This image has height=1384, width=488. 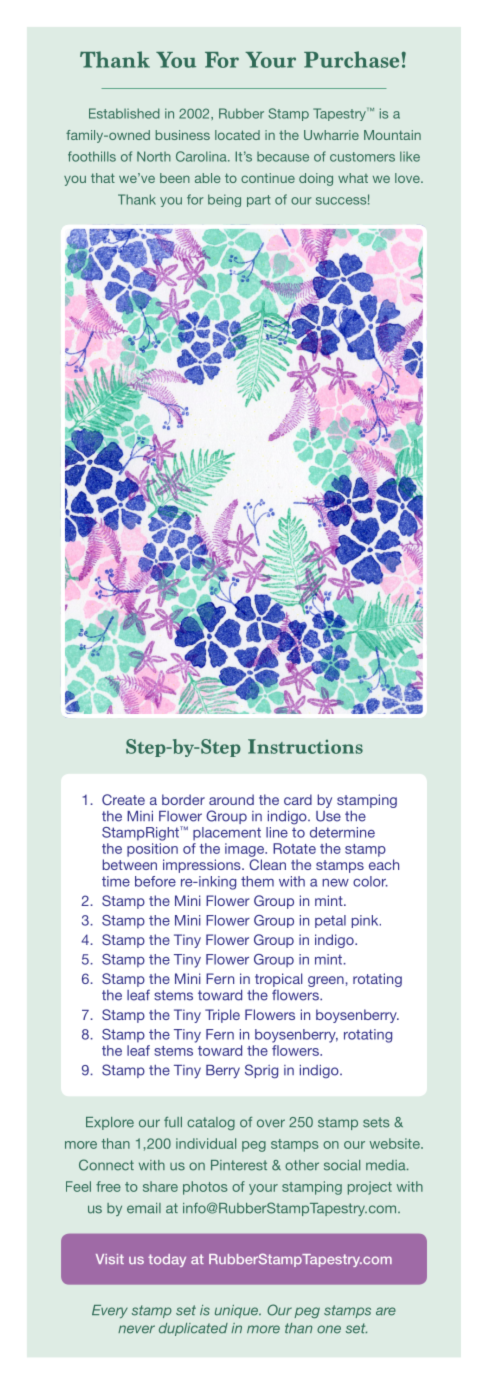 I want to click on unique, so click(x=238, y=1311).
